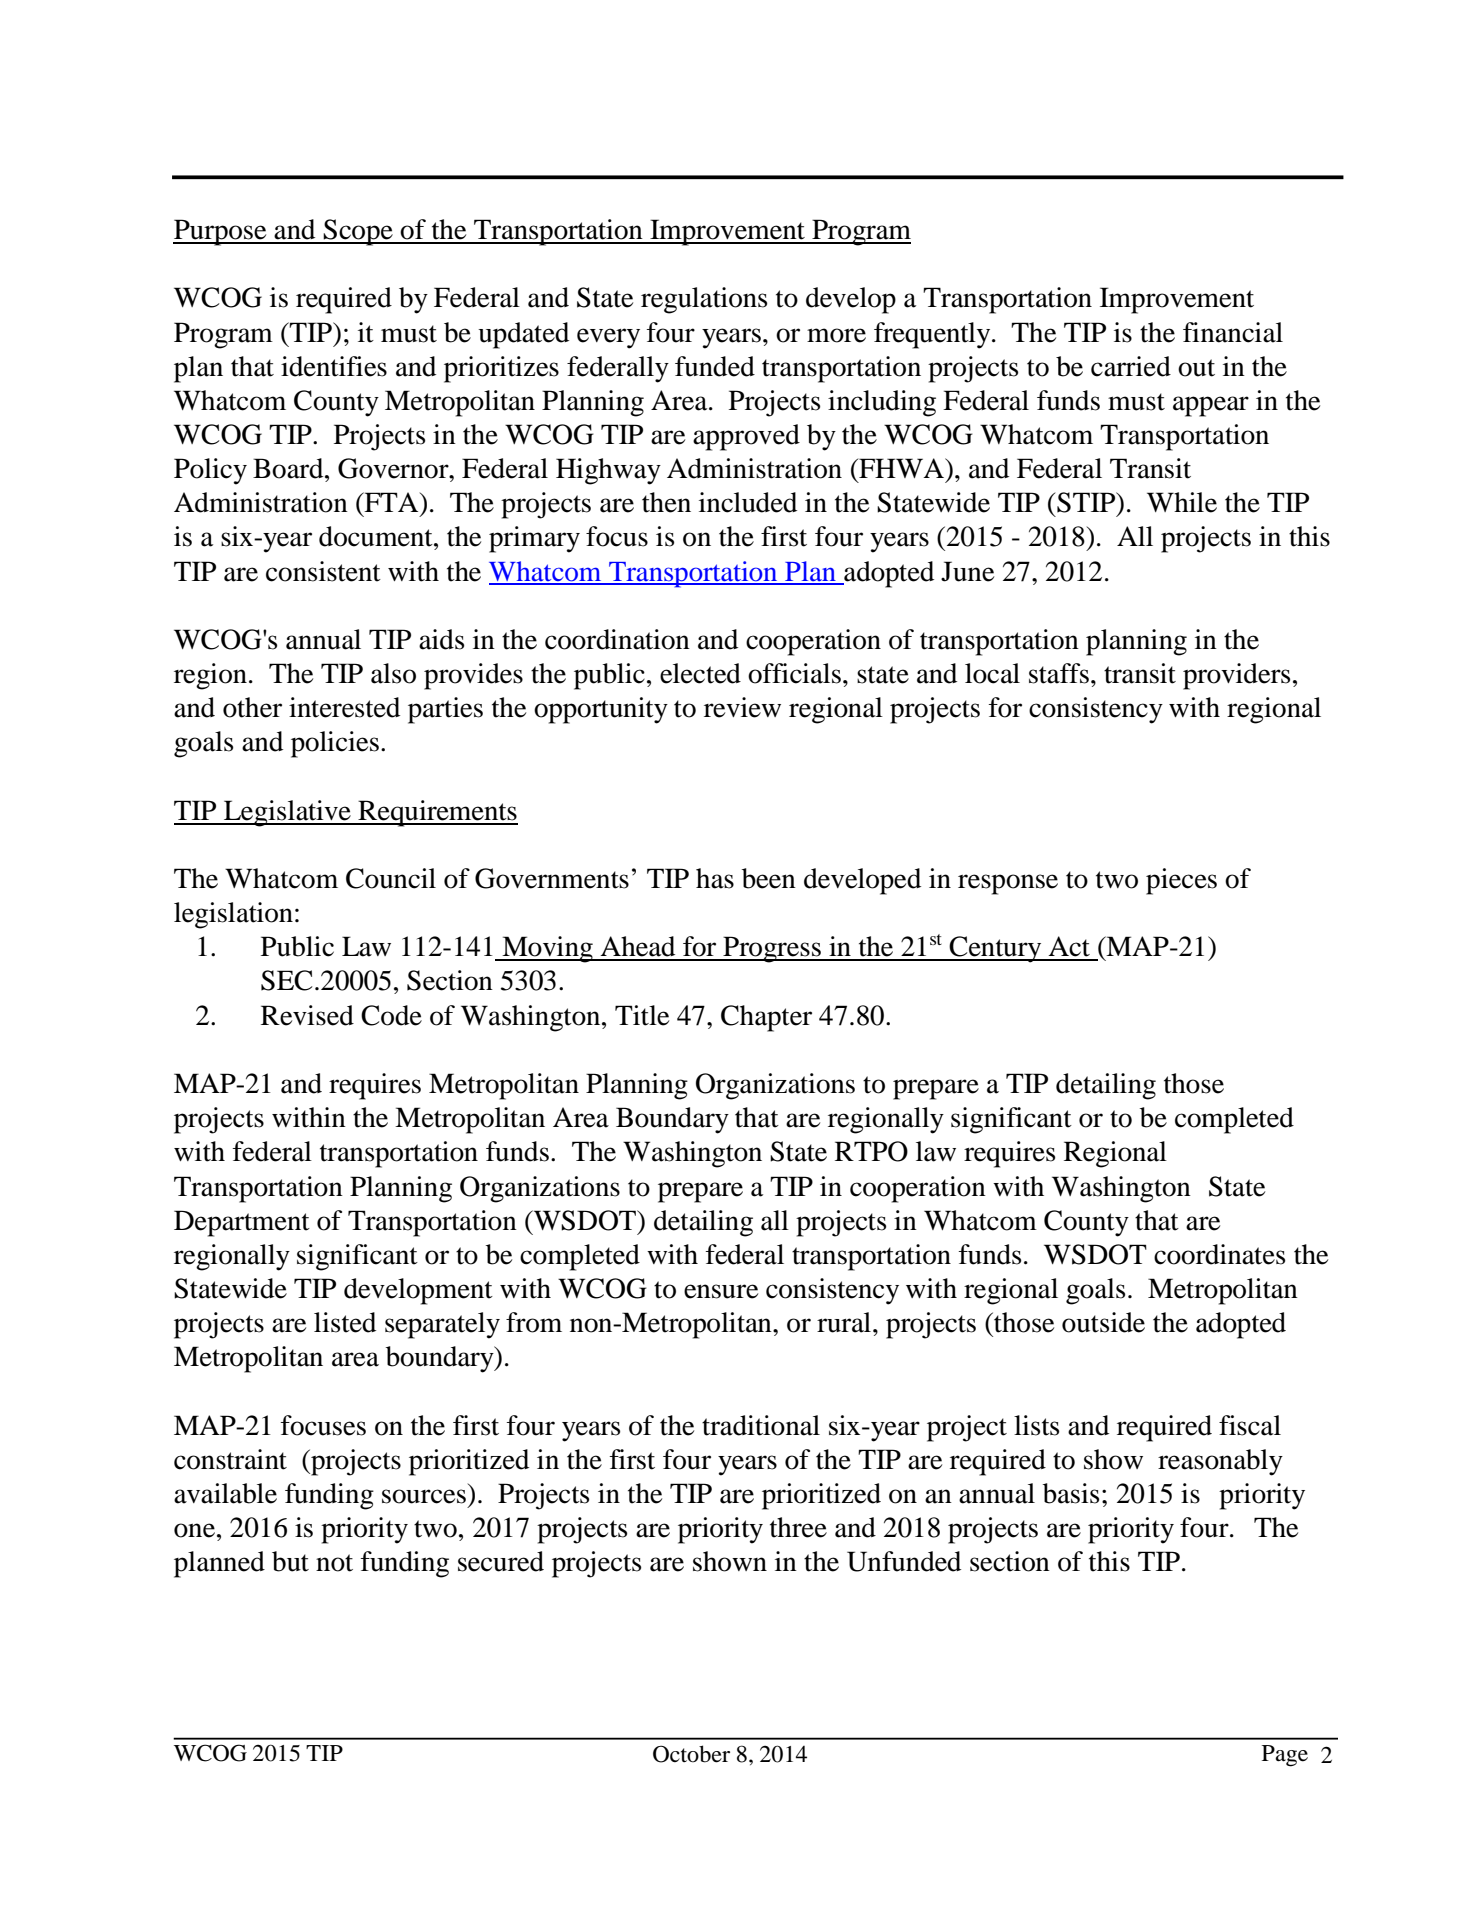 Image resolution: width=1477 pixels, height=1912 pixels. I want to click on Department, so click(242, 1223).
